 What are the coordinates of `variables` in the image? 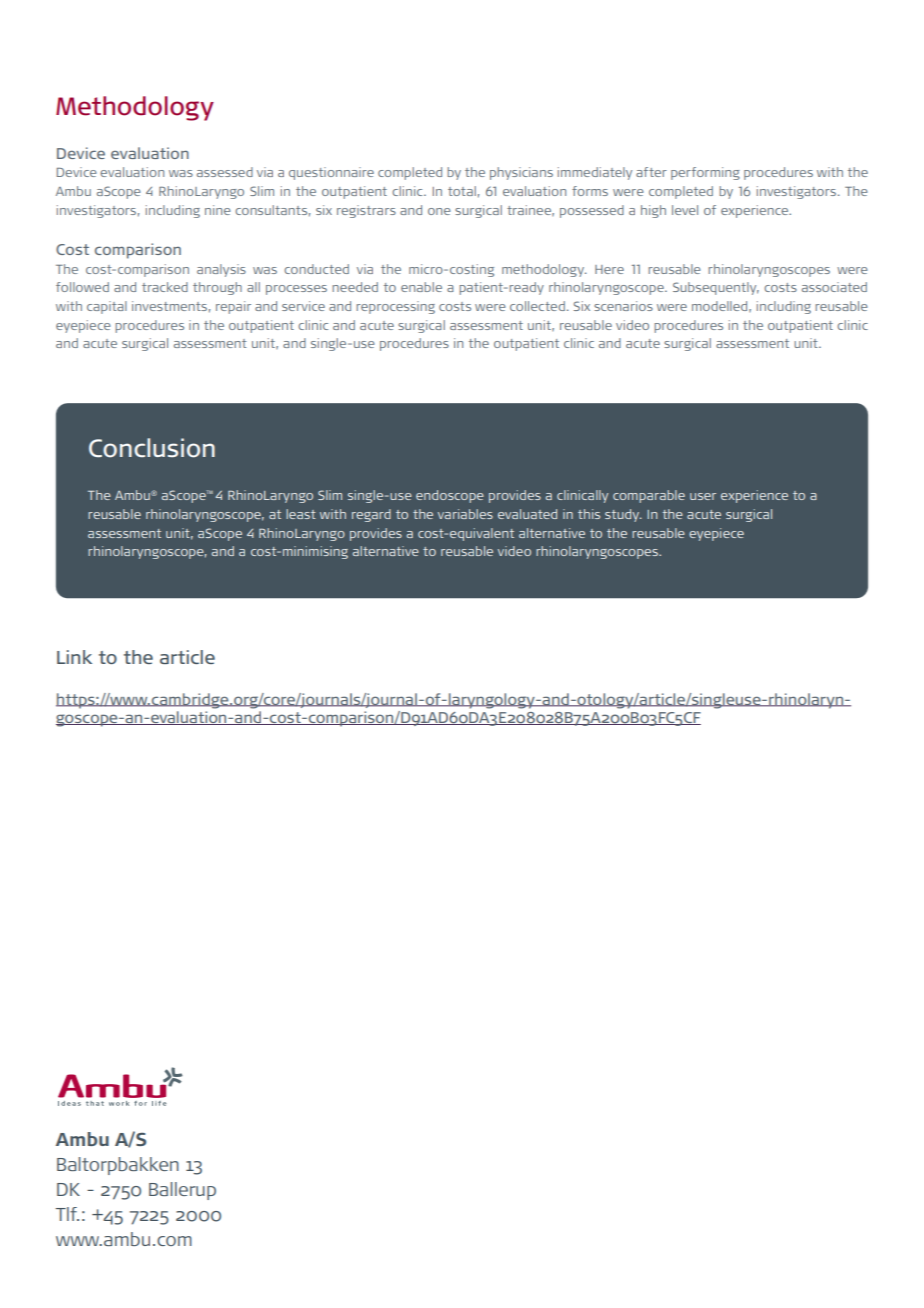 It's located at (465, 514).
